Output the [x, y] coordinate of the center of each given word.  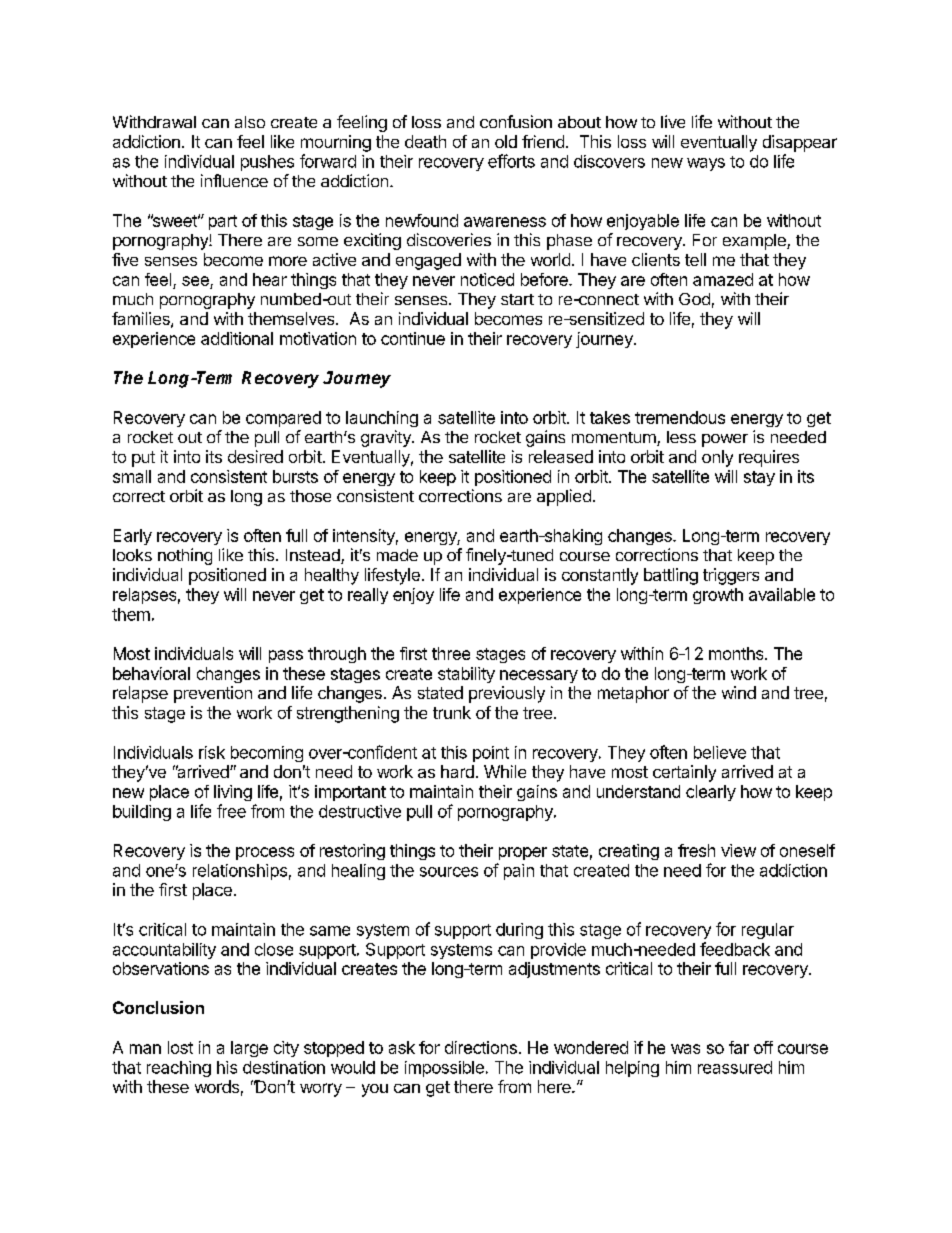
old [506, 141]
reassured [735, 1067]
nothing [185, 556]
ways [706, 164]
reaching [179, 1069]
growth [718, 596]
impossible [444, 1069]
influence [234, 180]
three [451, 653]
